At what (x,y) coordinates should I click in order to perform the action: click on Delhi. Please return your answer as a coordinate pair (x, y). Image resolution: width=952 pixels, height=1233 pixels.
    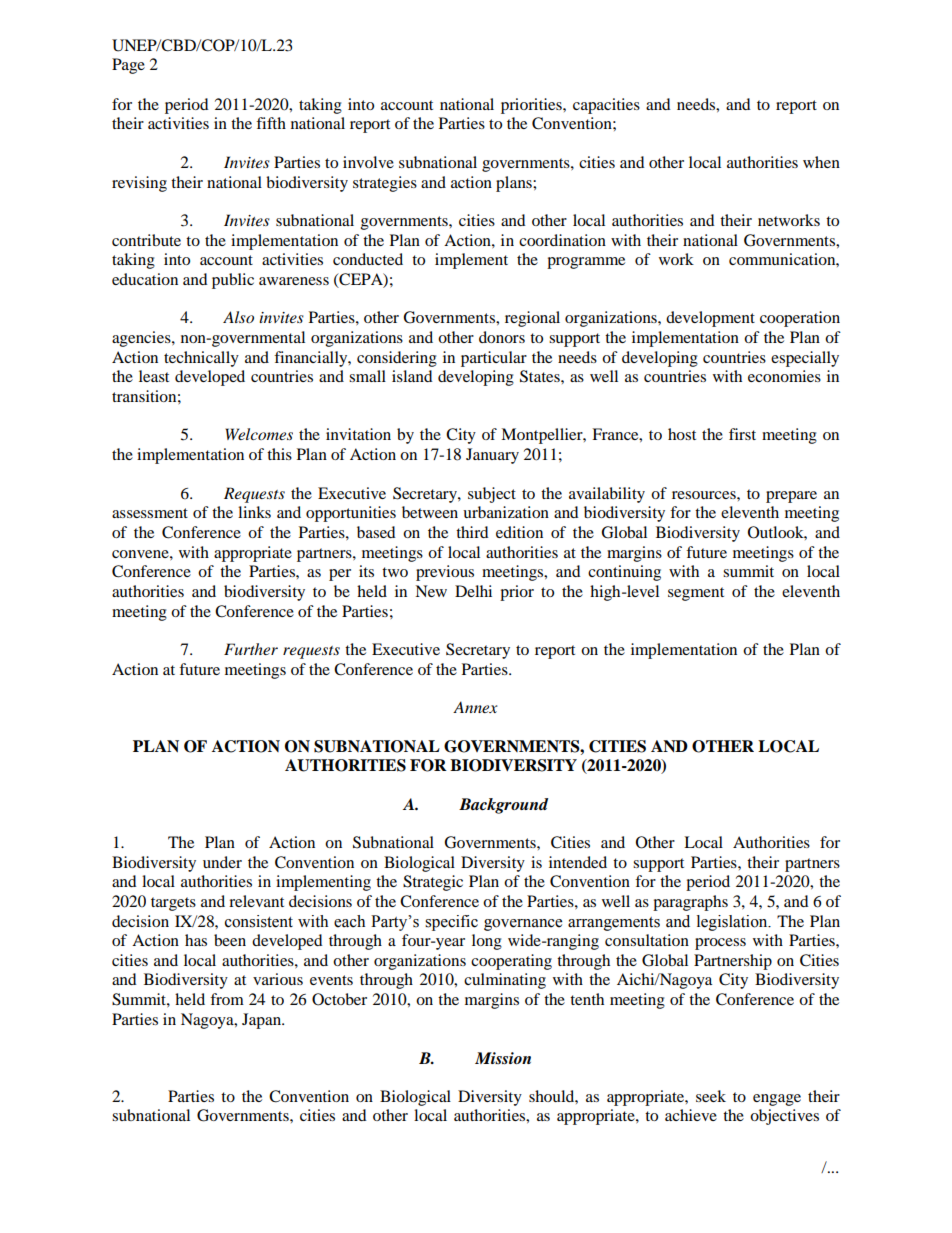
    Looking at the image, I should click on (473, 591).
